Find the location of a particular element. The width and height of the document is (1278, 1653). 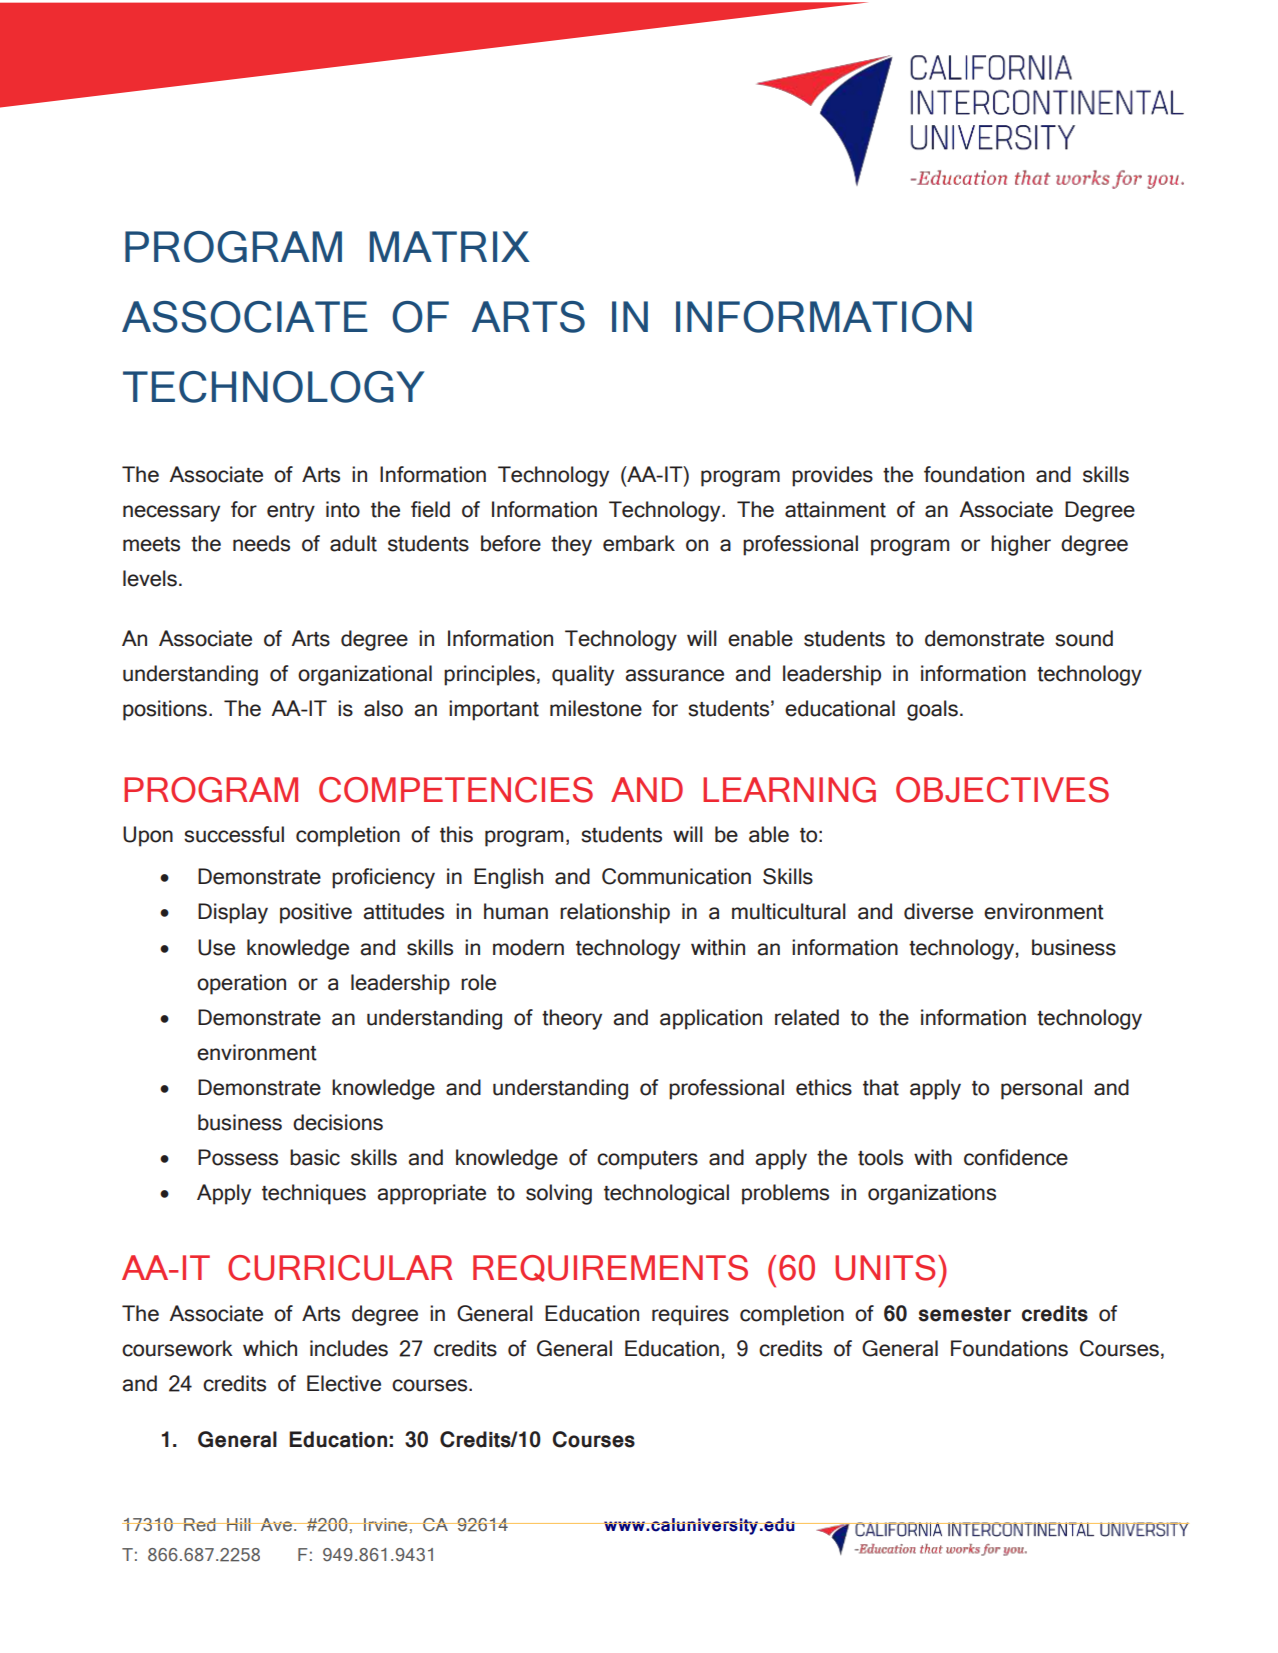

higher is located at coordinates (1021, 545).
